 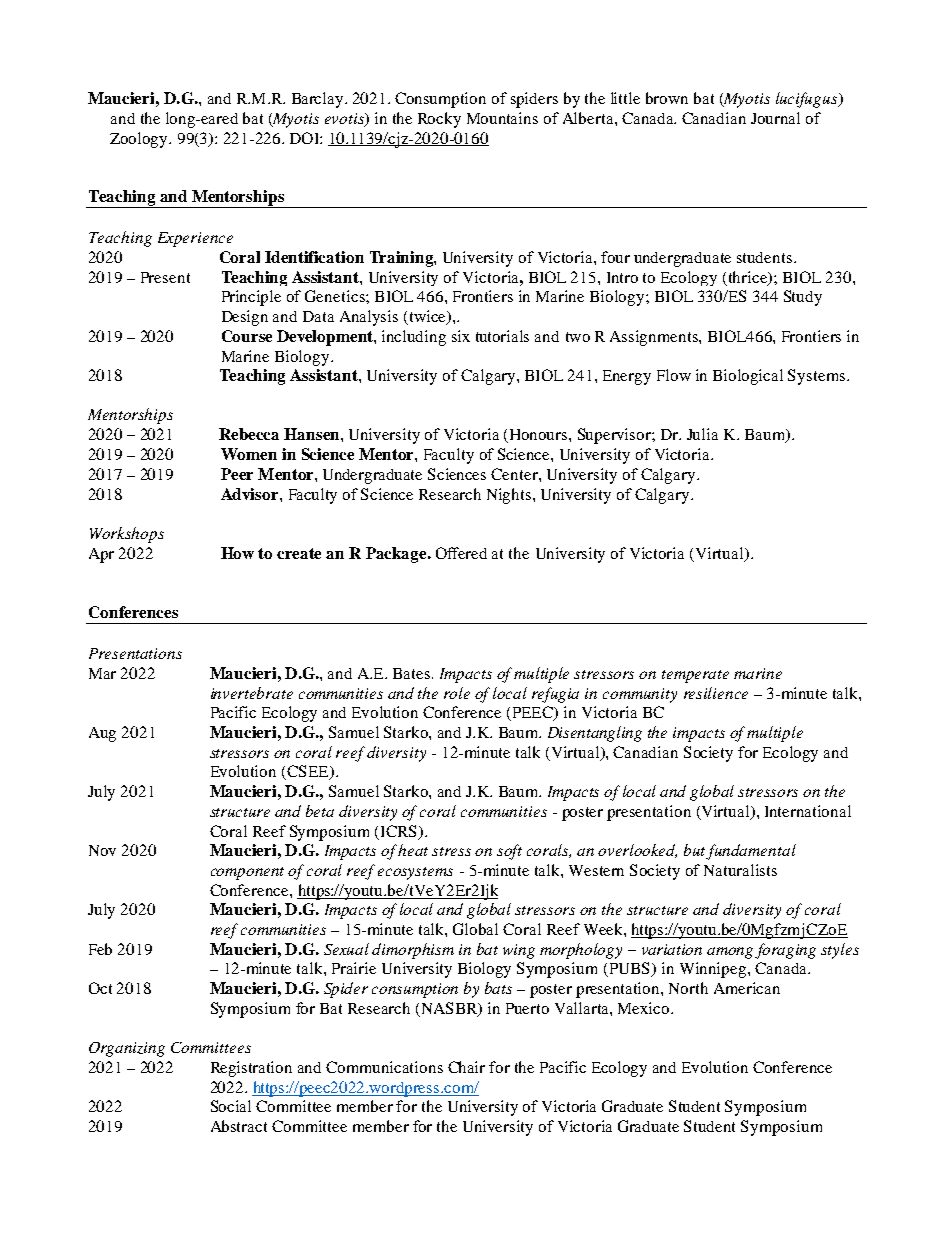 I want to click on Rocky, so click(x=439, y=120).
